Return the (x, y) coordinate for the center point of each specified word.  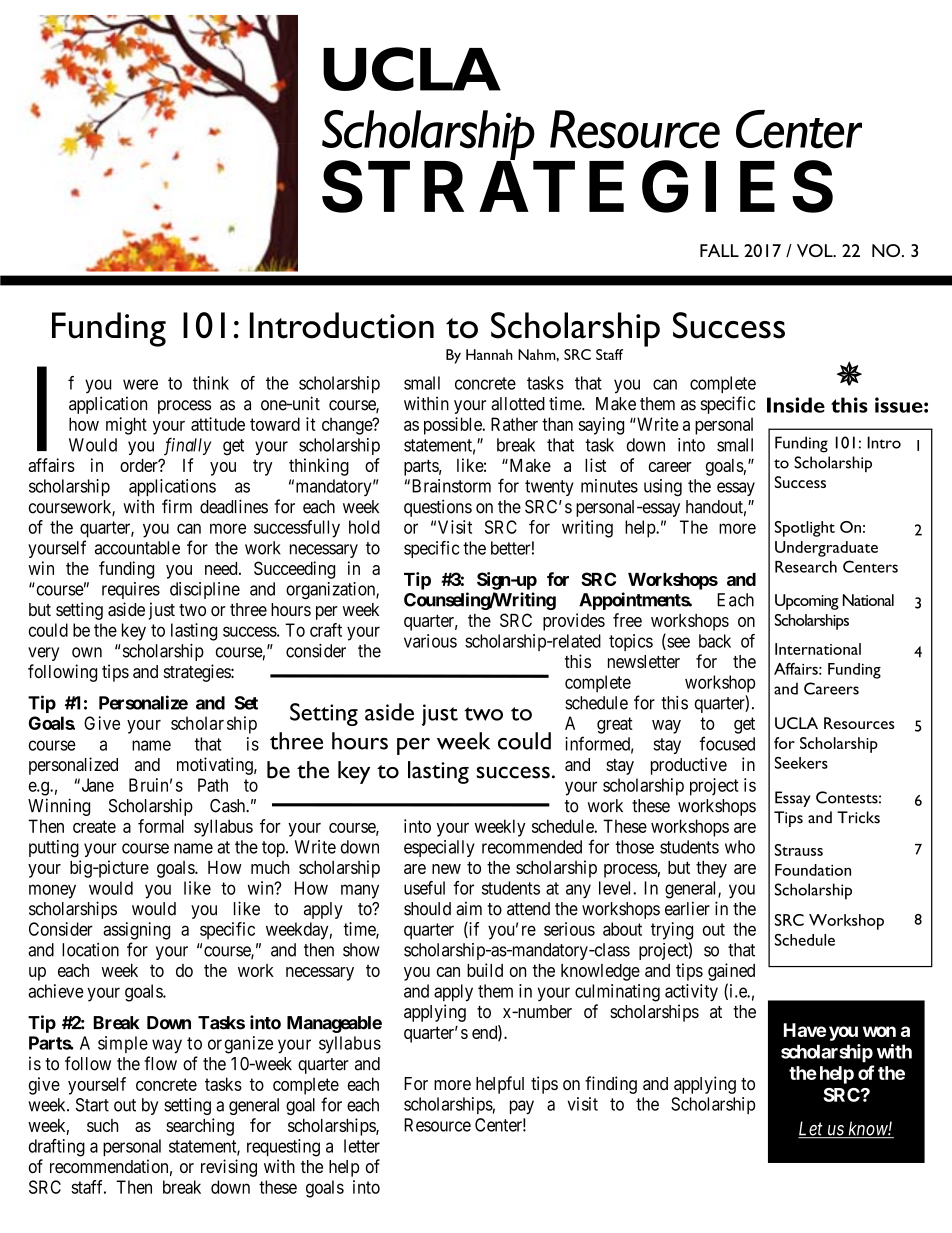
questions (438, 508)
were (140, 384)
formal (161, 826)
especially (439, 848)
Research (806, 567)
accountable (137, 548)
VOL (816, 250)
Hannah (489, 354)
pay (522, 1107)
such (102, 1125)
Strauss (799, 850)
